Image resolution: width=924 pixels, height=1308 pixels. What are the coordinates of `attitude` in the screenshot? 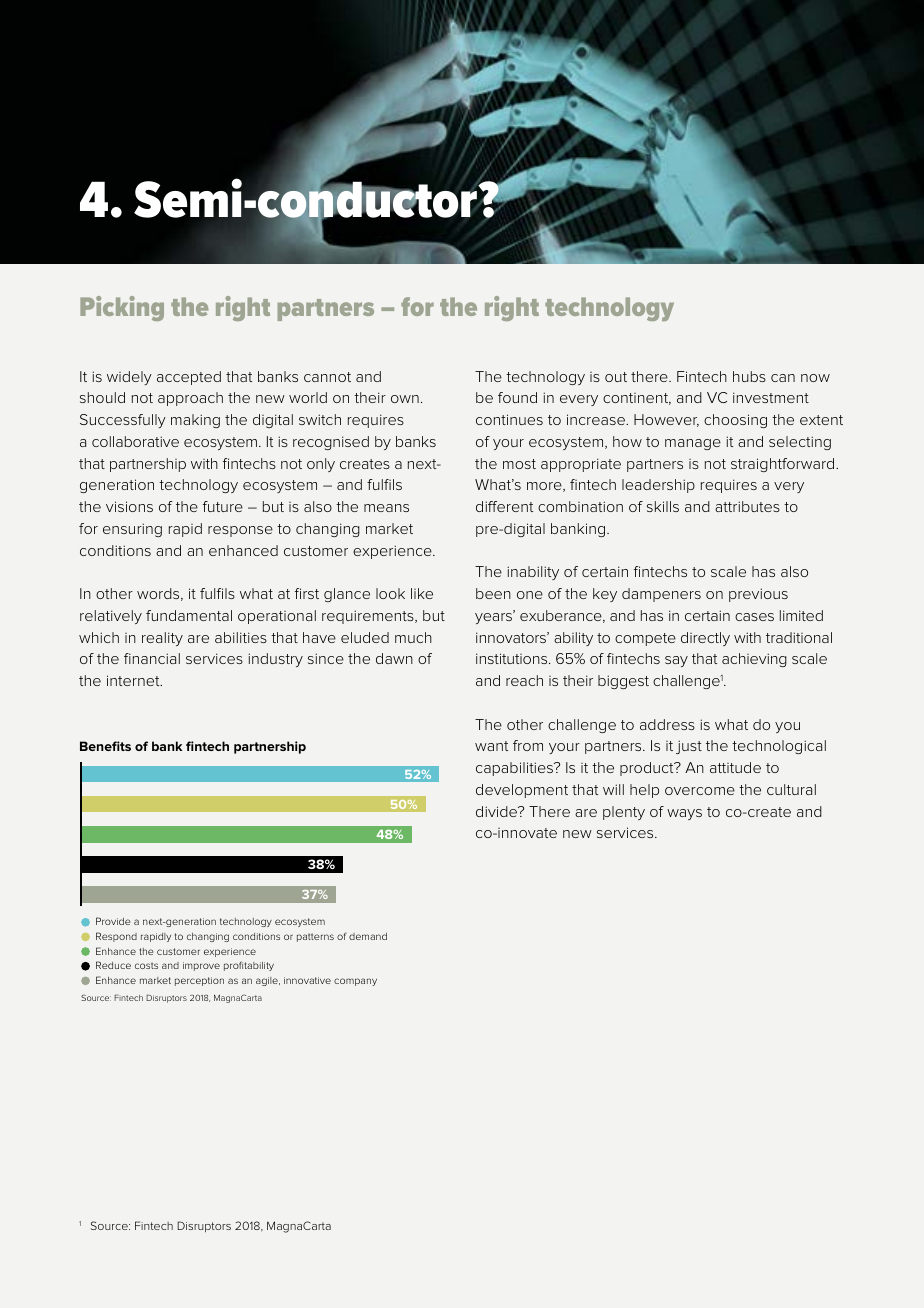 It's located at (735, 767).
